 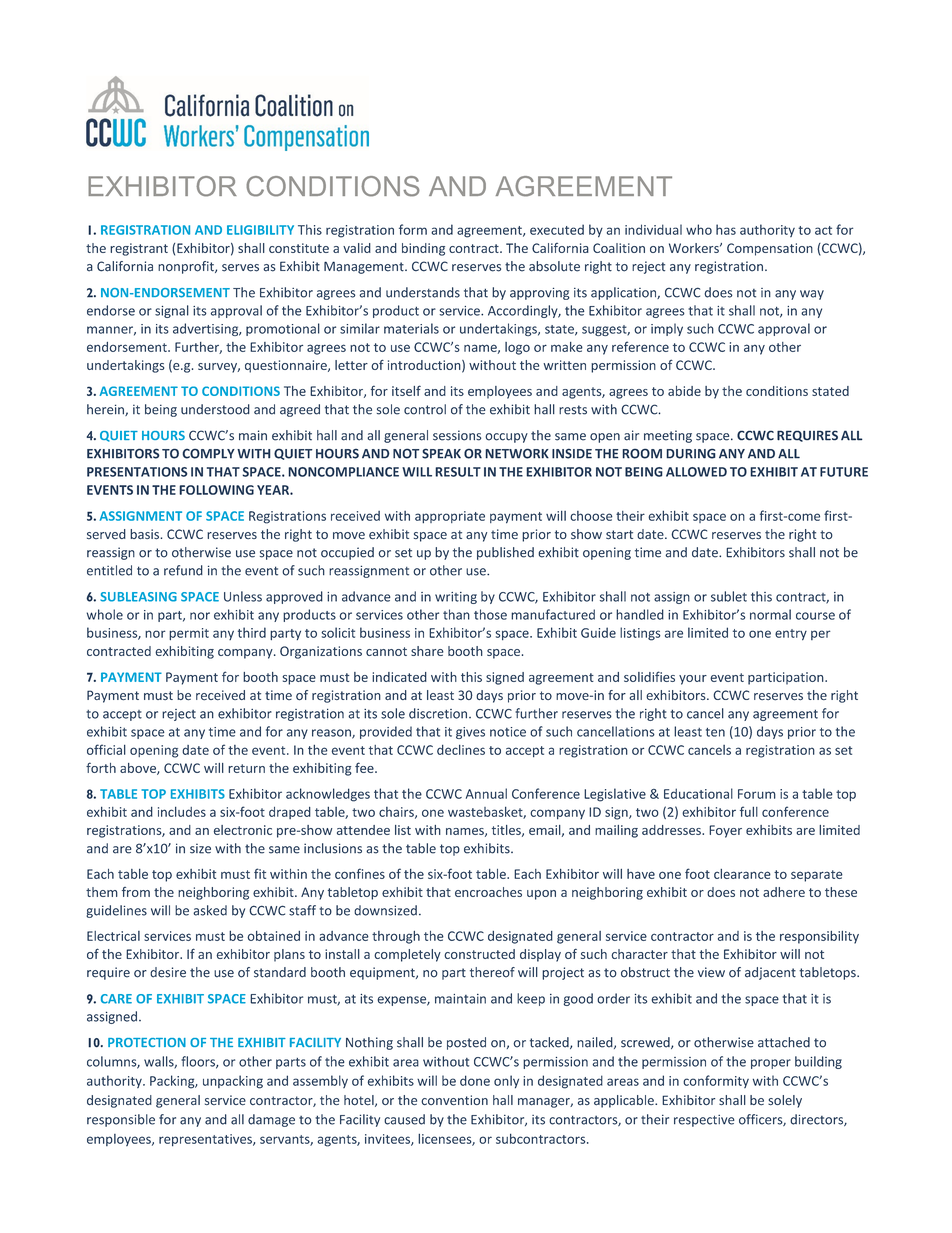 I want to click on adhere, so click(x=784, y=892).
